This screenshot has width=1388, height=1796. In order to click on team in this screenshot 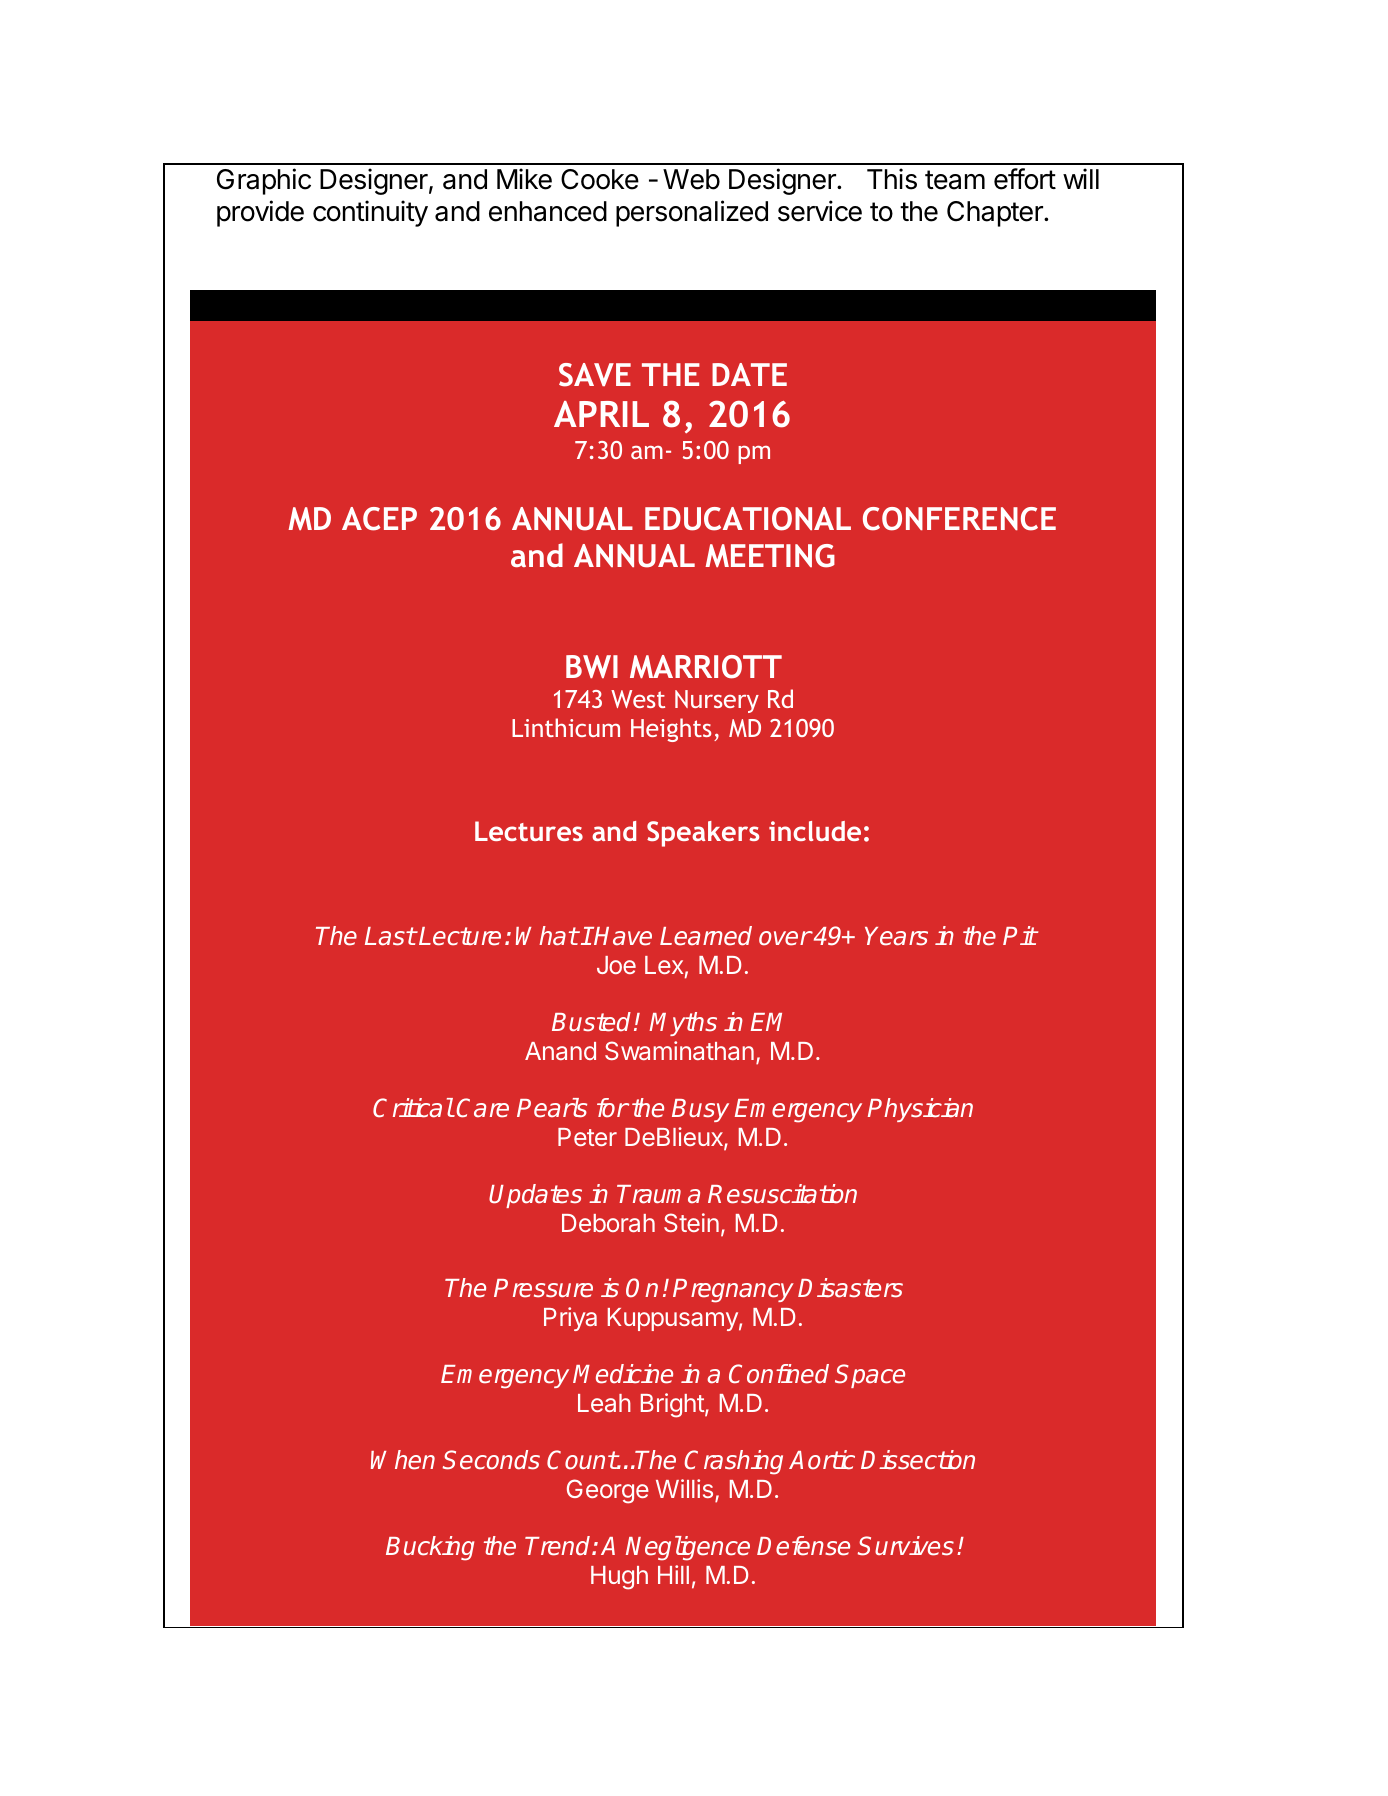, I will do `click(955, 180)`.
